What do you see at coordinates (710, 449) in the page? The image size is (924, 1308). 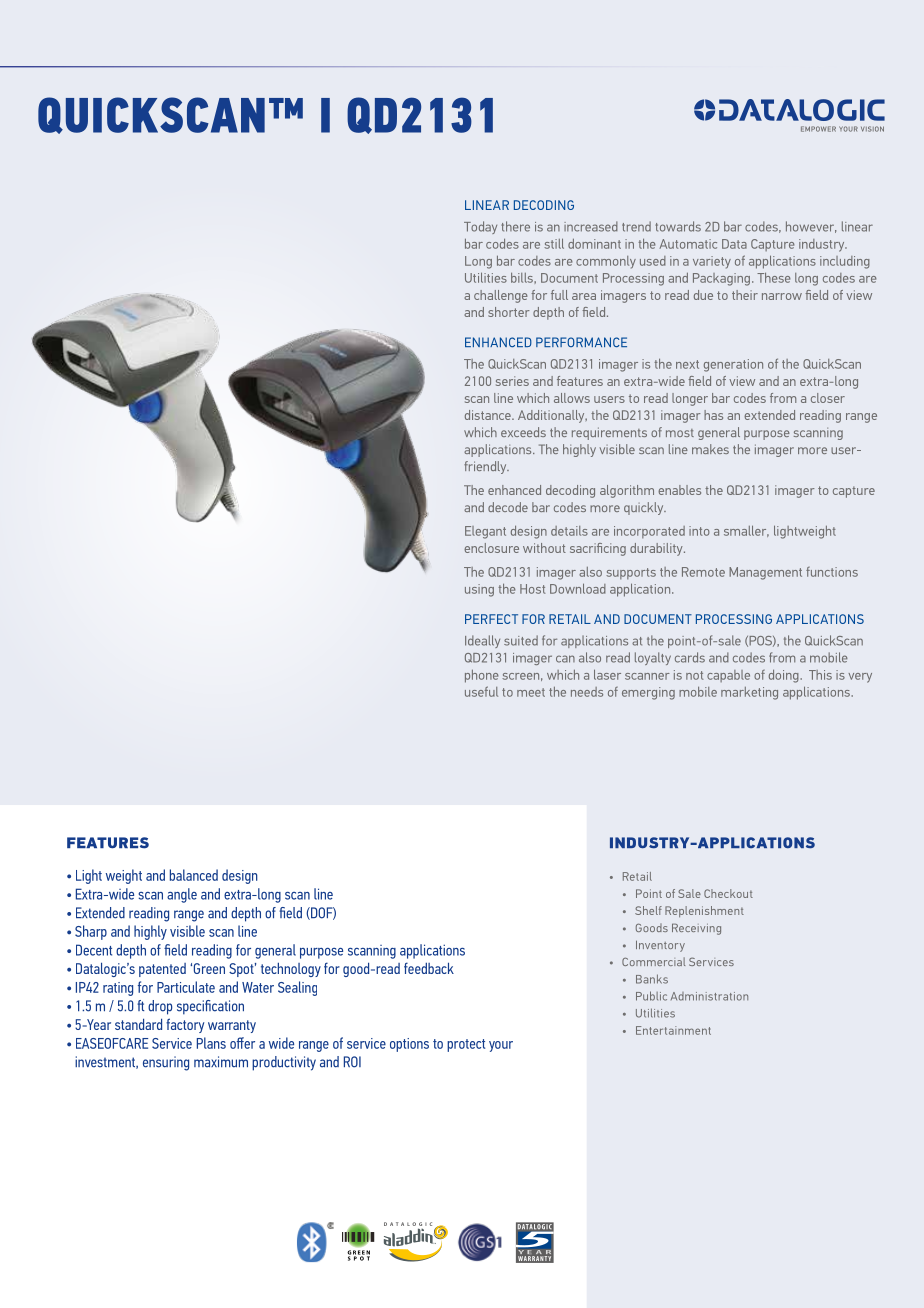 I see `makes` at bounding box center [710, 449].
